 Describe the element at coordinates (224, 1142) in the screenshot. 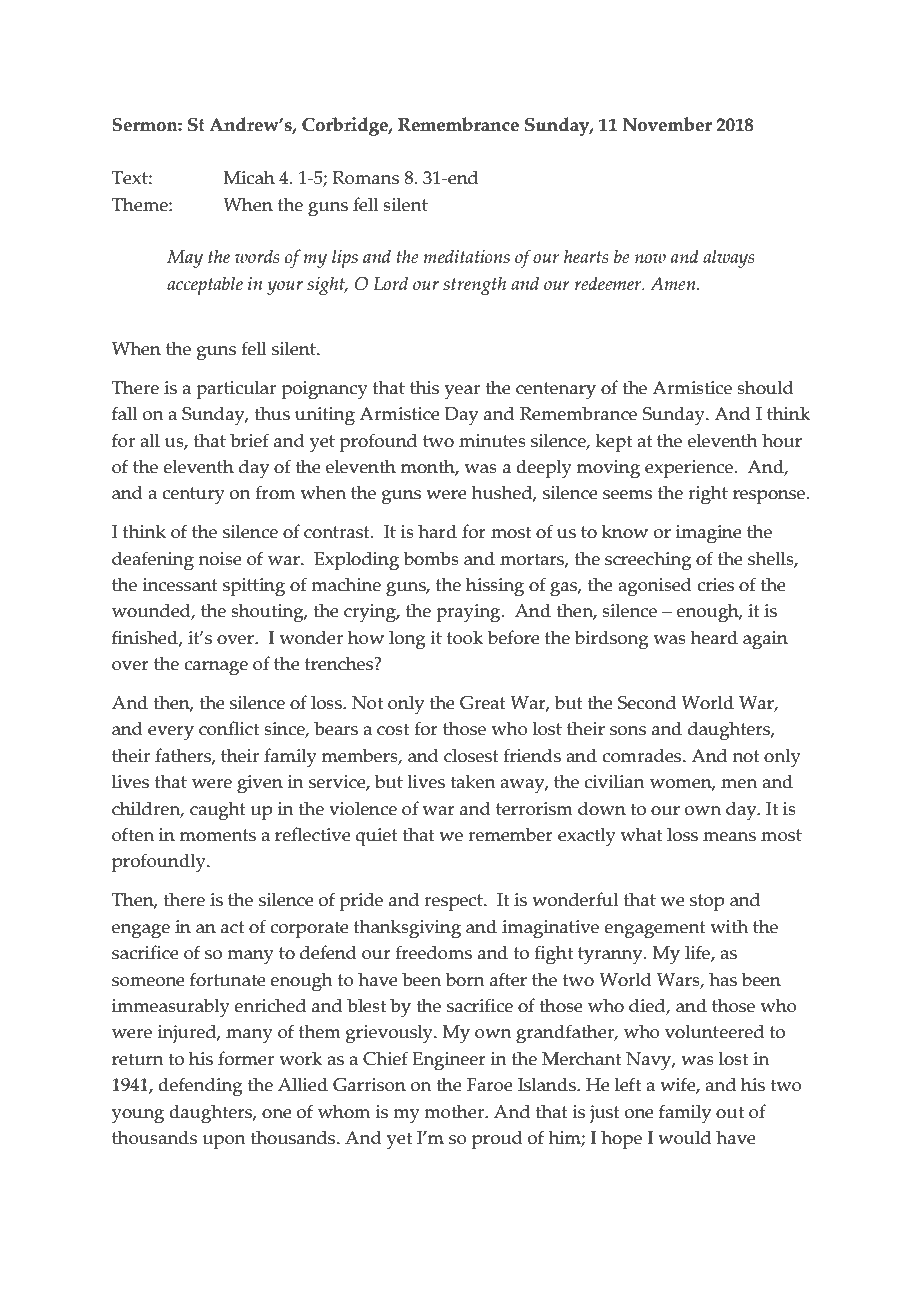

I see `upon` at that location.
